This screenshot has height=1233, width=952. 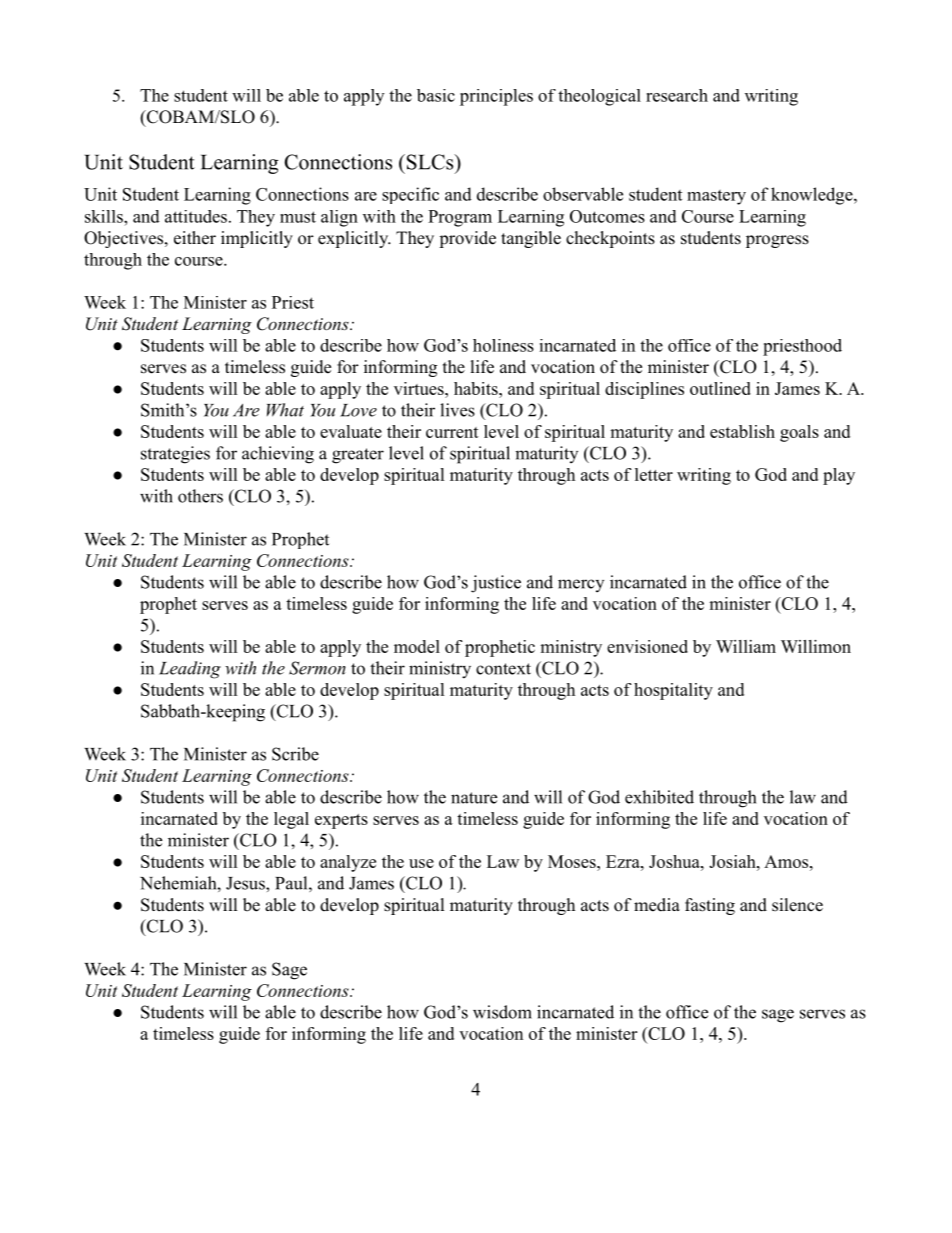 What do you see at coordinates (190, 670) in the screenshot?
I see `Leading` at bounding box center [190, 670].
